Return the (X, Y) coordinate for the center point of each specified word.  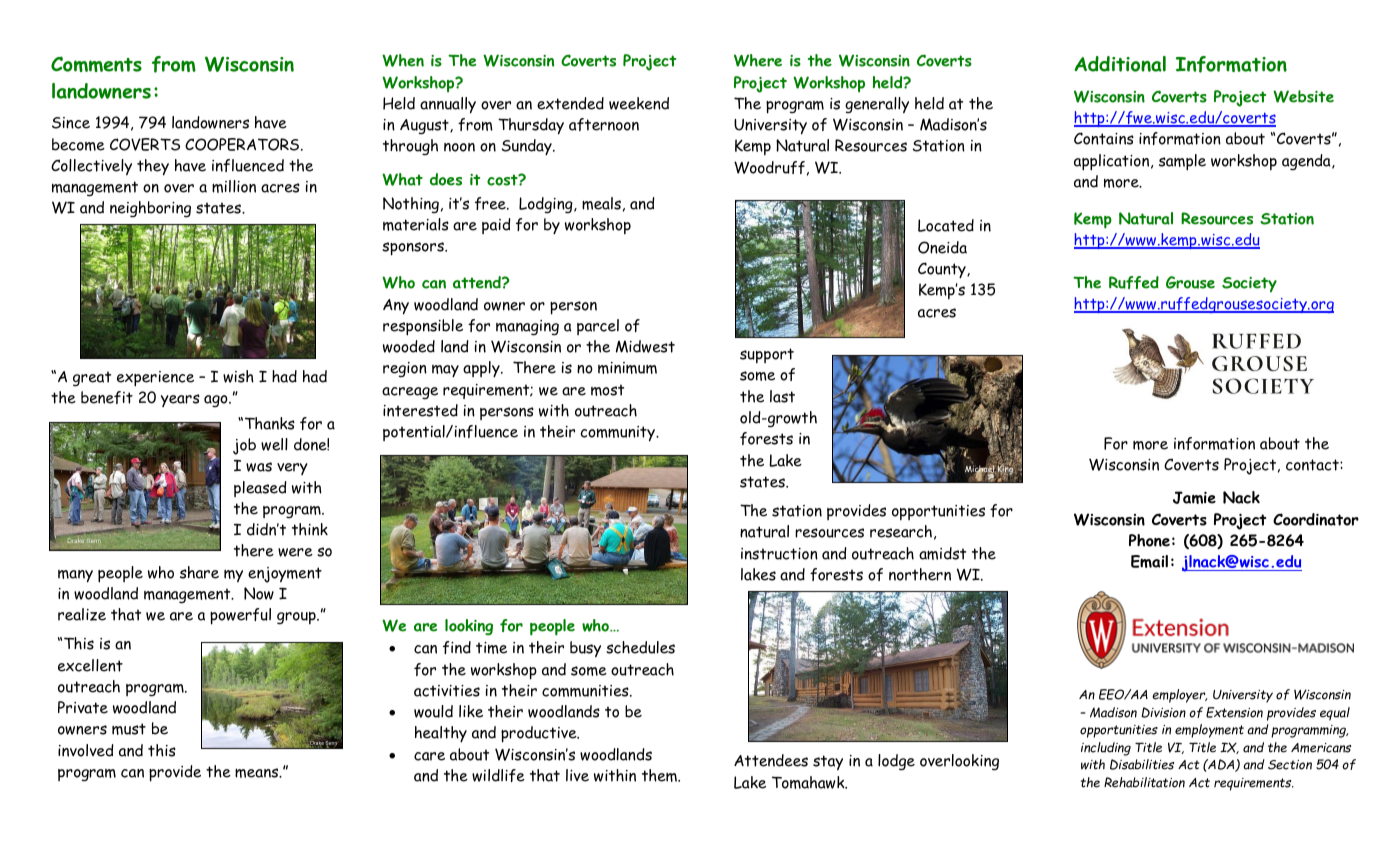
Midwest (645, 346)
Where (758, 60)
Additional (1120, 64)
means (258, 773)
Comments (96, 64)
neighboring (150, 209)
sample (1182, 162)
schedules (640, 647)
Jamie (1194, 497)
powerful (240, 616)
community (619, 434)
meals (601, 203)
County (943, 270)
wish (238, 376)
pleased (260, 489)
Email (1149, 561)
